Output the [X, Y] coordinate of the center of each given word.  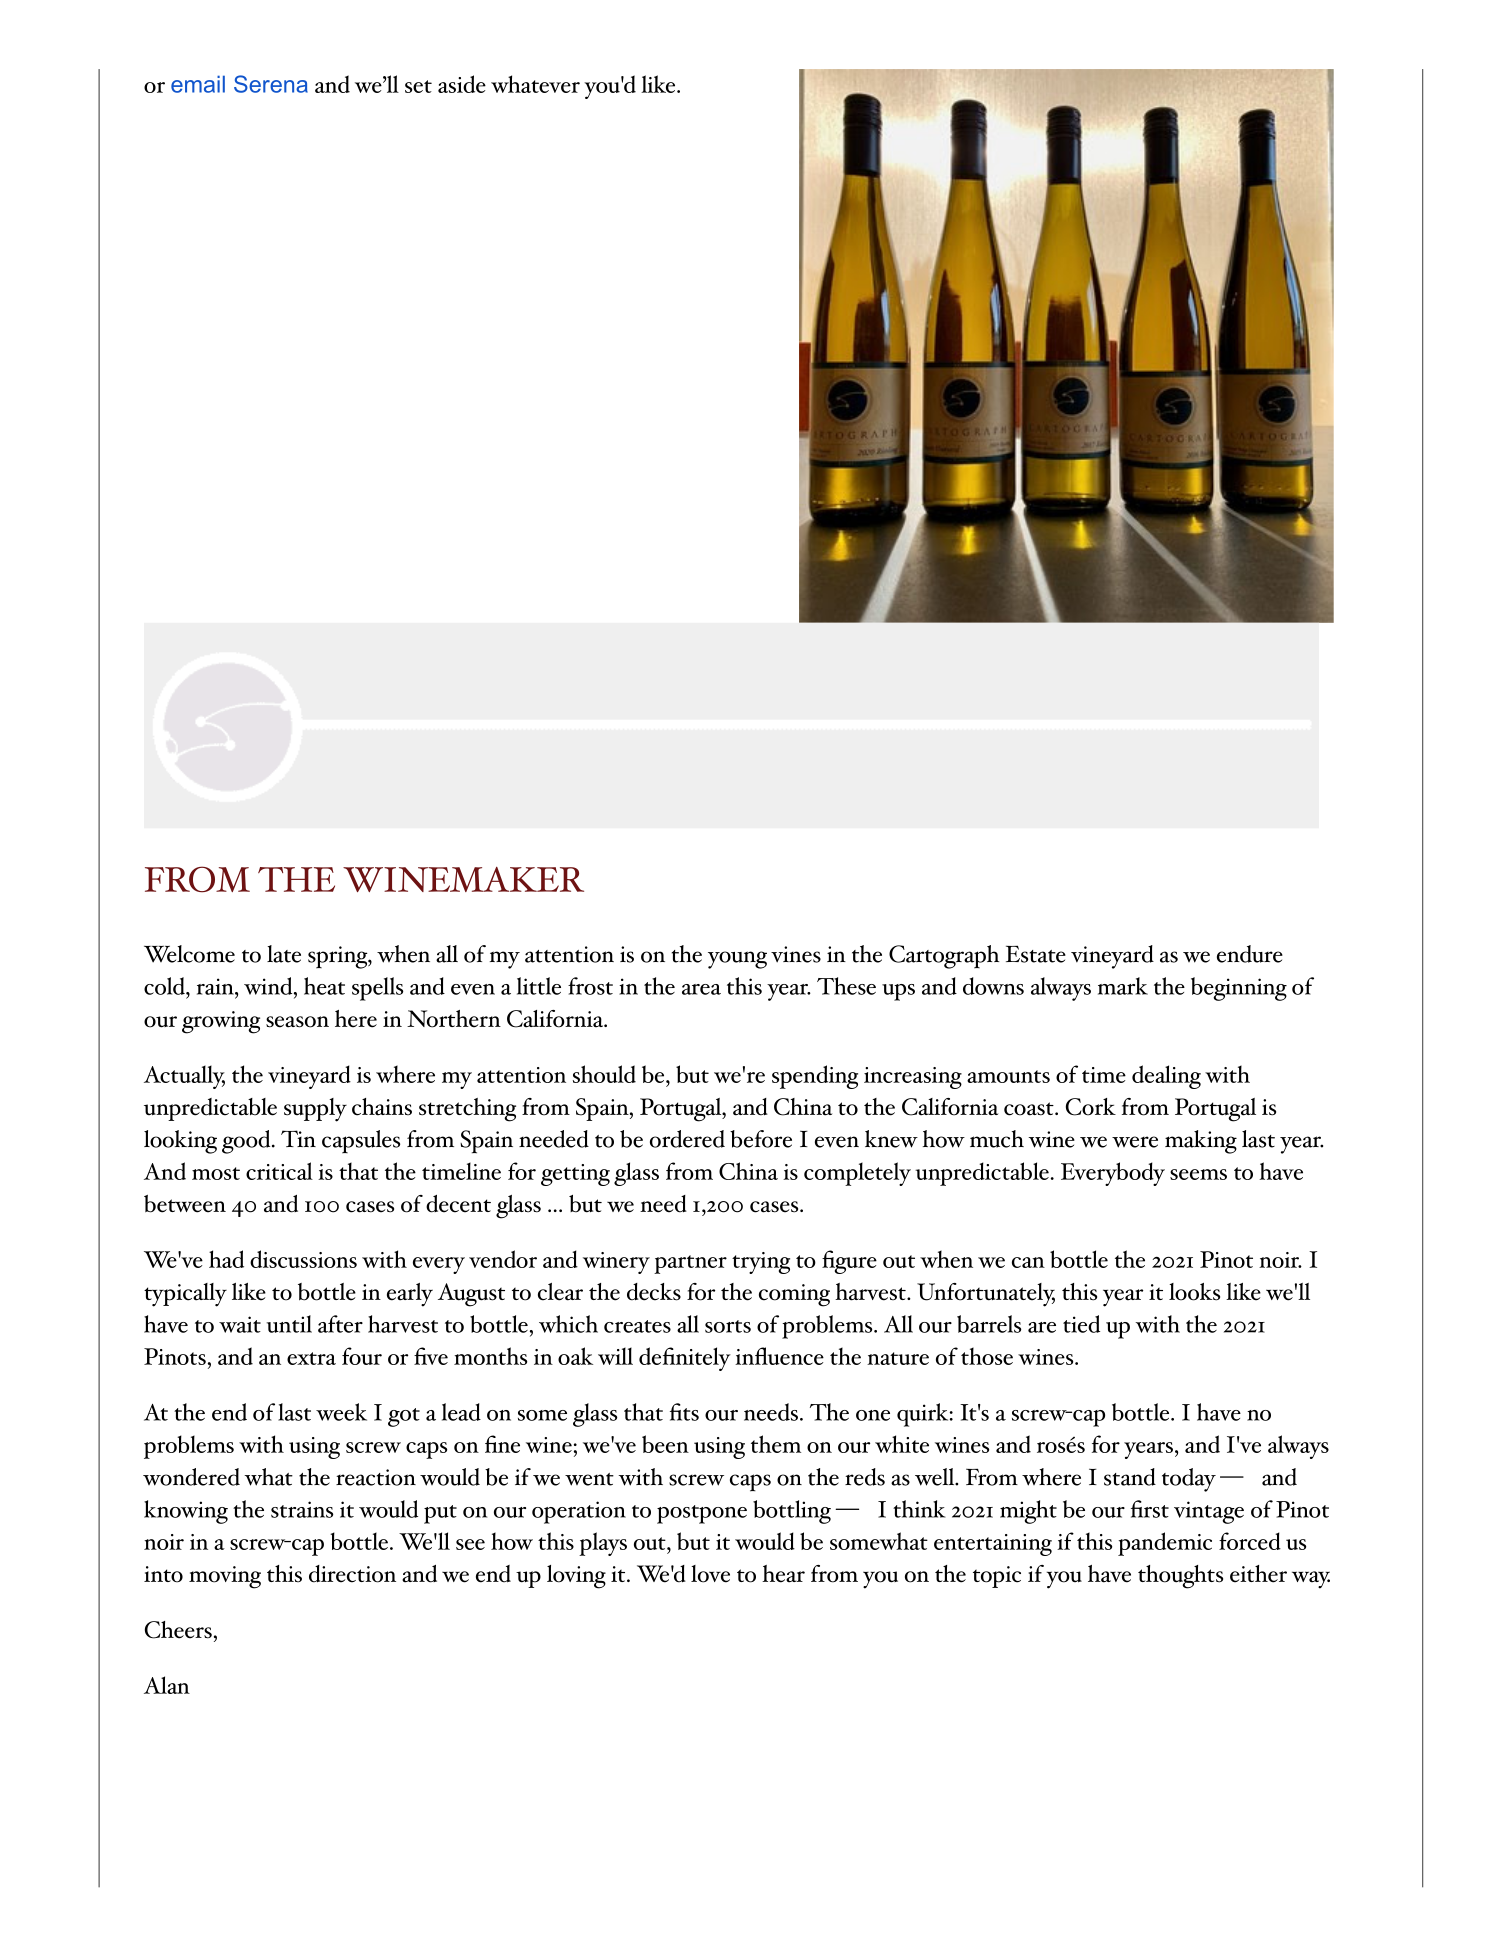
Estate [1036, 954]
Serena [271, 84]
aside [462, 84]
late [284, 954]
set [418, 86]
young [737, 960]
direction [352, 1574]
